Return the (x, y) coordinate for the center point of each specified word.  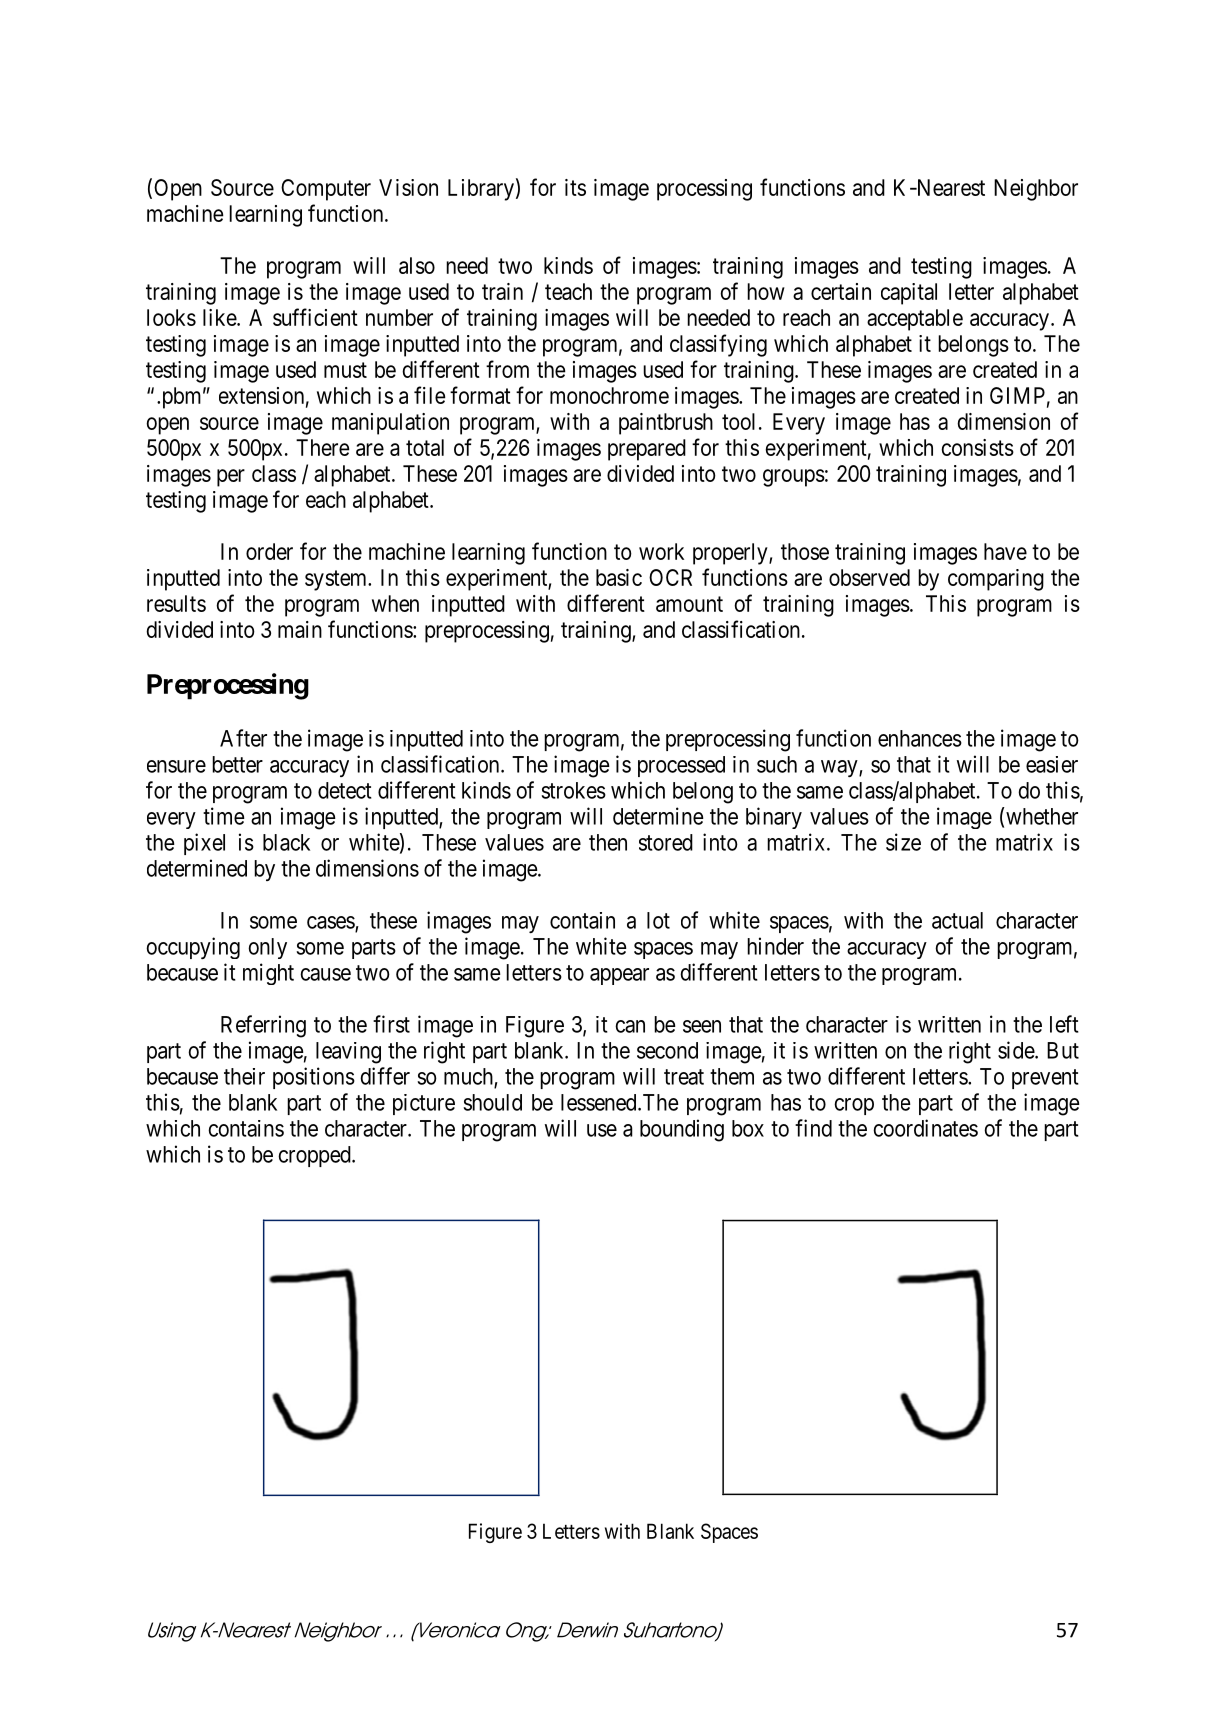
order (269, 551)
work (661, 551)
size (903, 842)
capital (909, 294)
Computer (326, 190)
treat (684, 1077)
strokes (573, 790)
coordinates (925, 1128)
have (1005, 551)
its (575, 187)
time (224, 816)
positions (314, 1078)
